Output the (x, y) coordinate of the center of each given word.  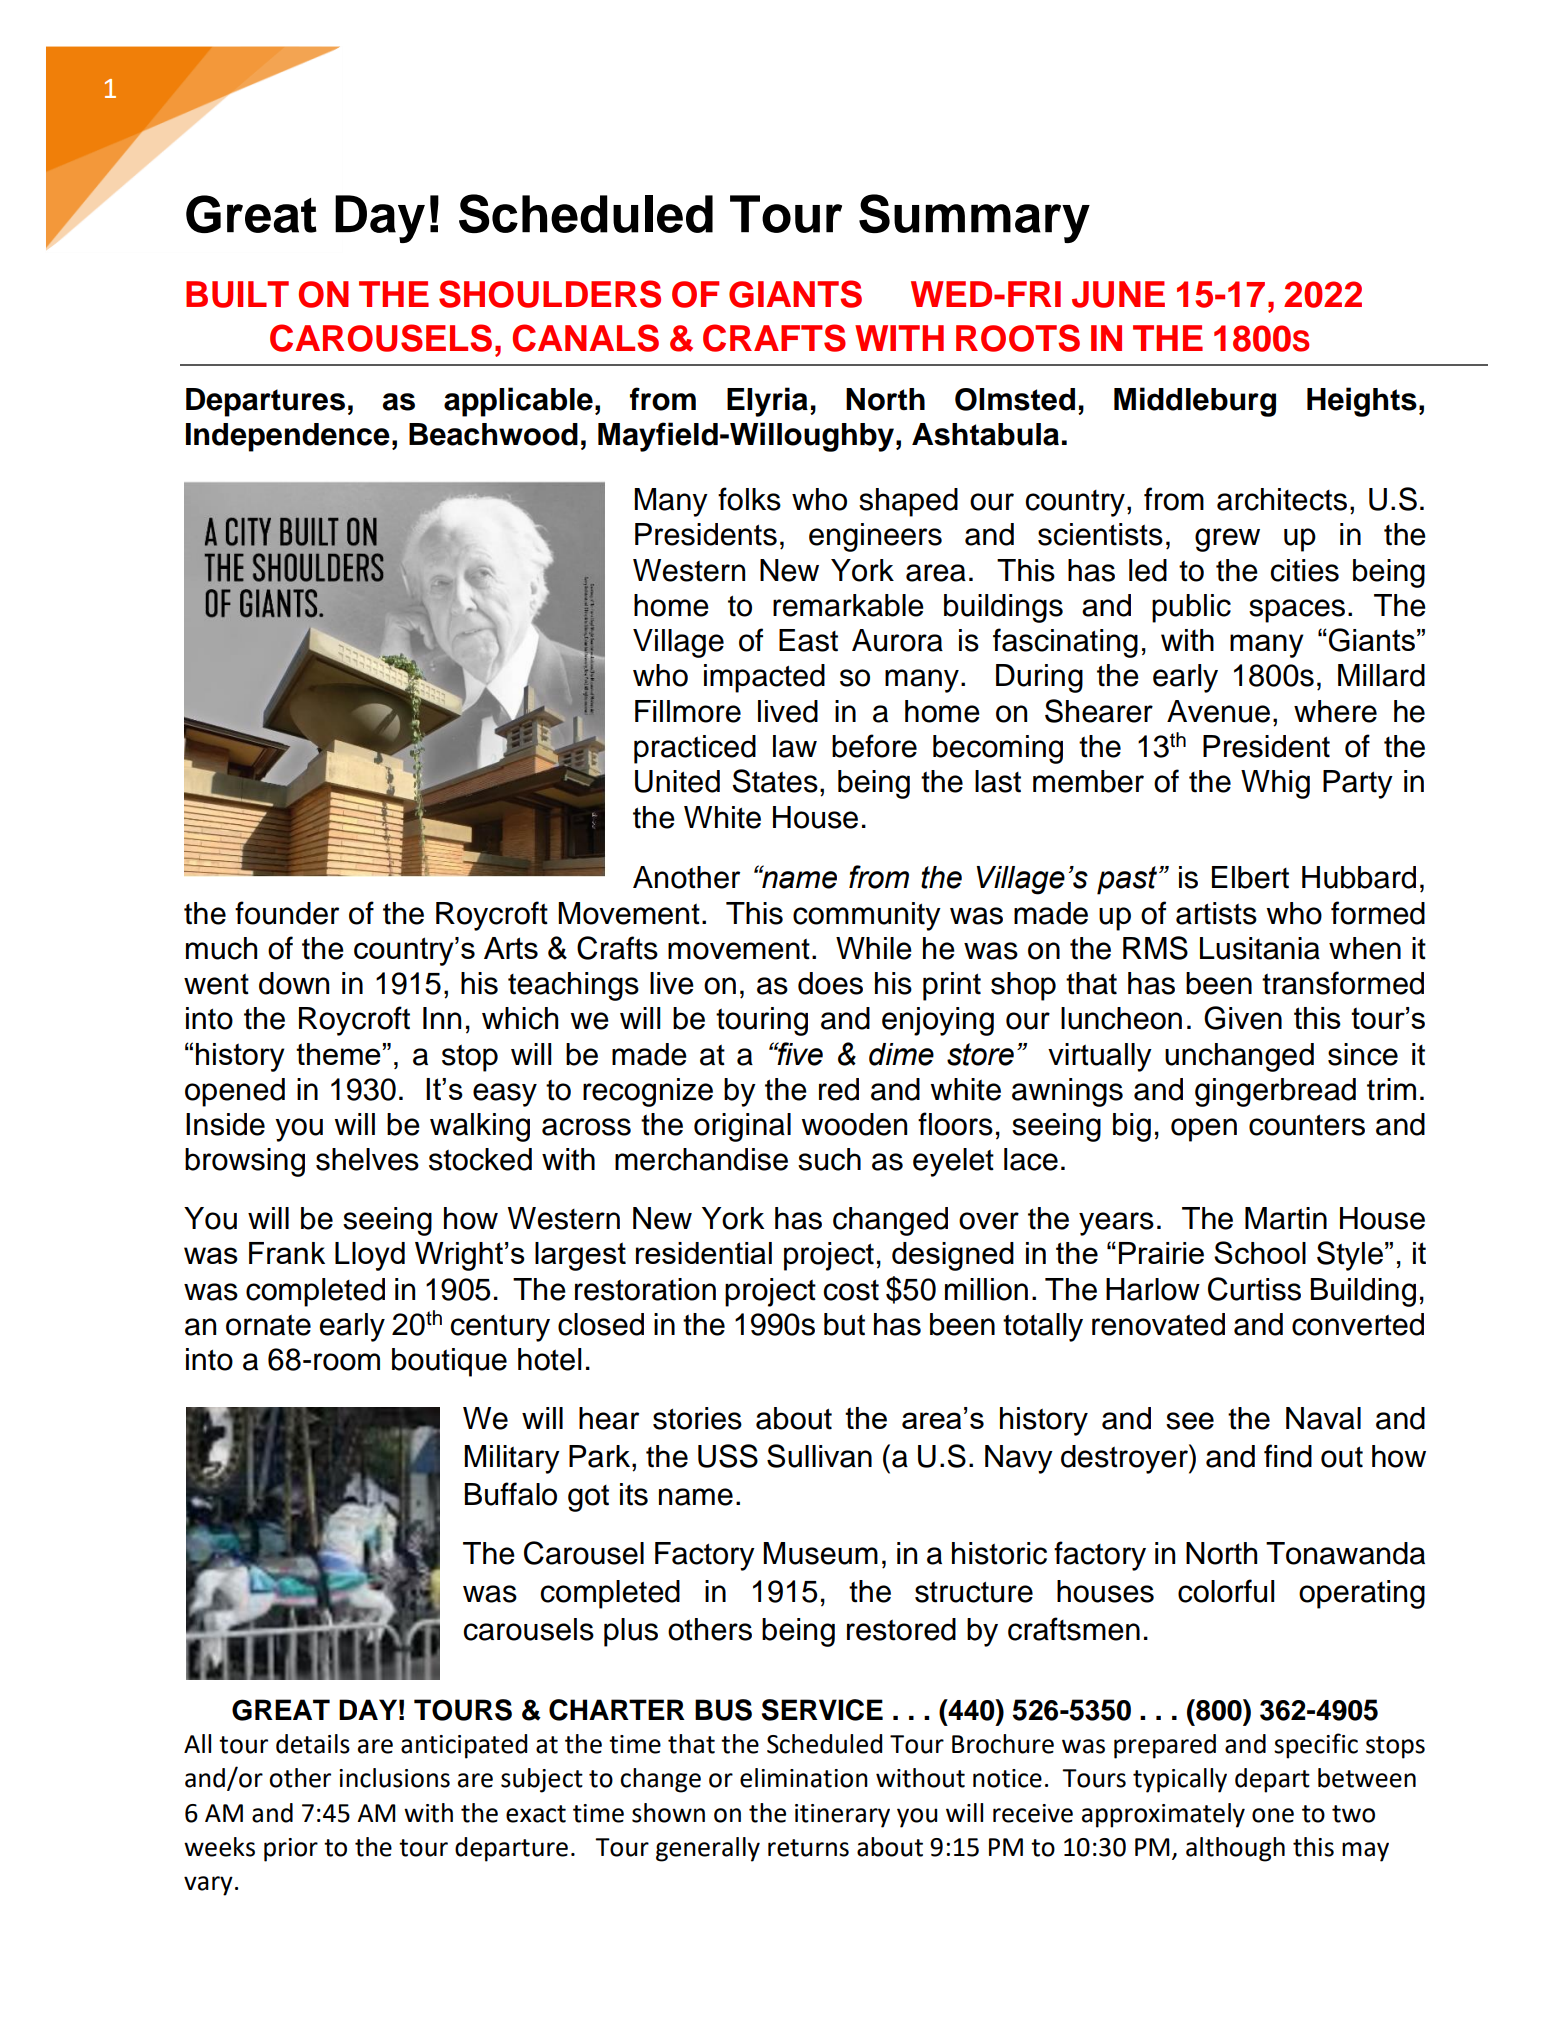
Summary (974, 218)
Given (1243, 1018)
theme (338, 1054)
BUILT (237, 294)
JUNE (1118, 294)
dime (901, 1054)
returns (808, 1848)
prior (291, 1850)
